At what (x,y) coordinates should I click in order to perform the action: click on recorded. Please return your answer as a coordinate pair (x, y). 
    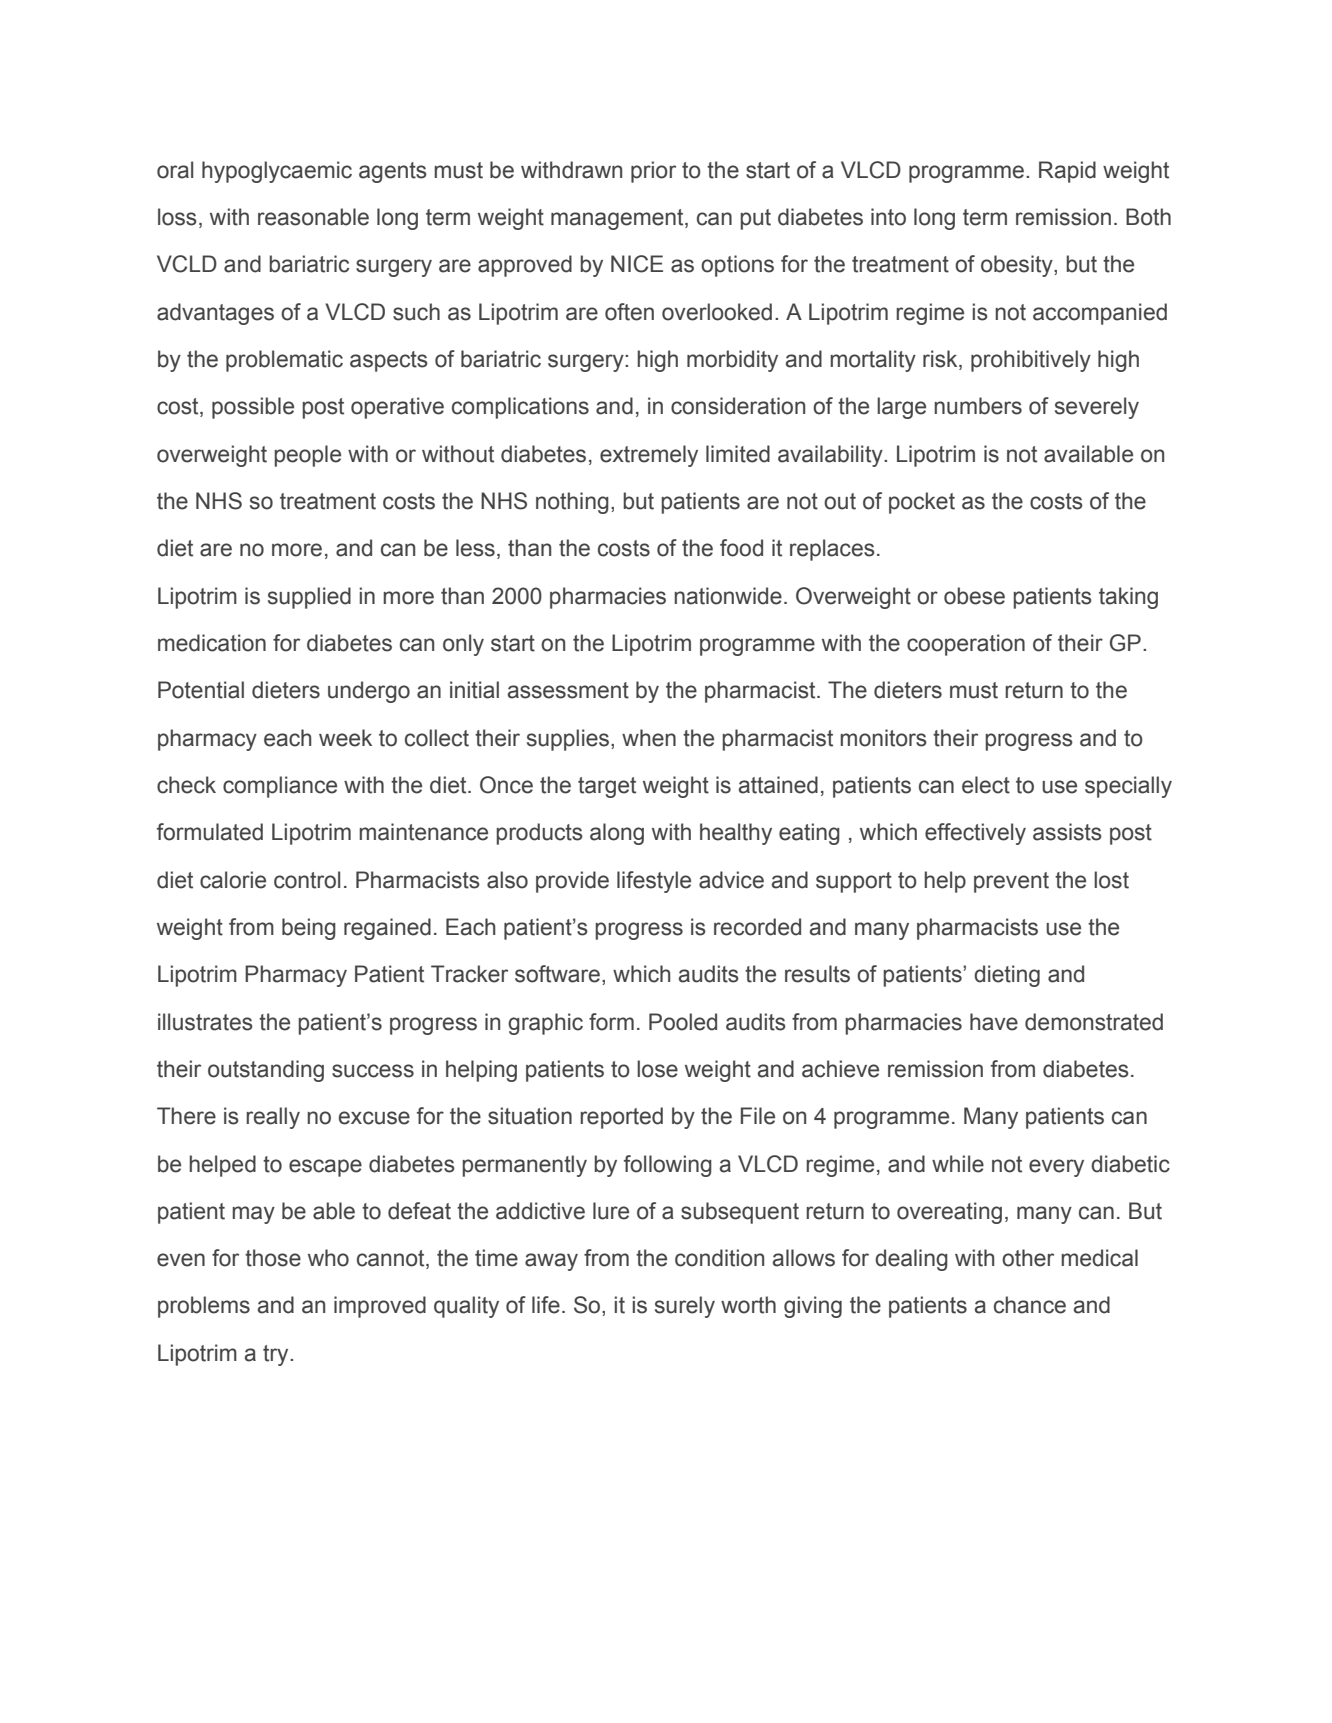
    Looking at the image, I should click on (757, 927).
